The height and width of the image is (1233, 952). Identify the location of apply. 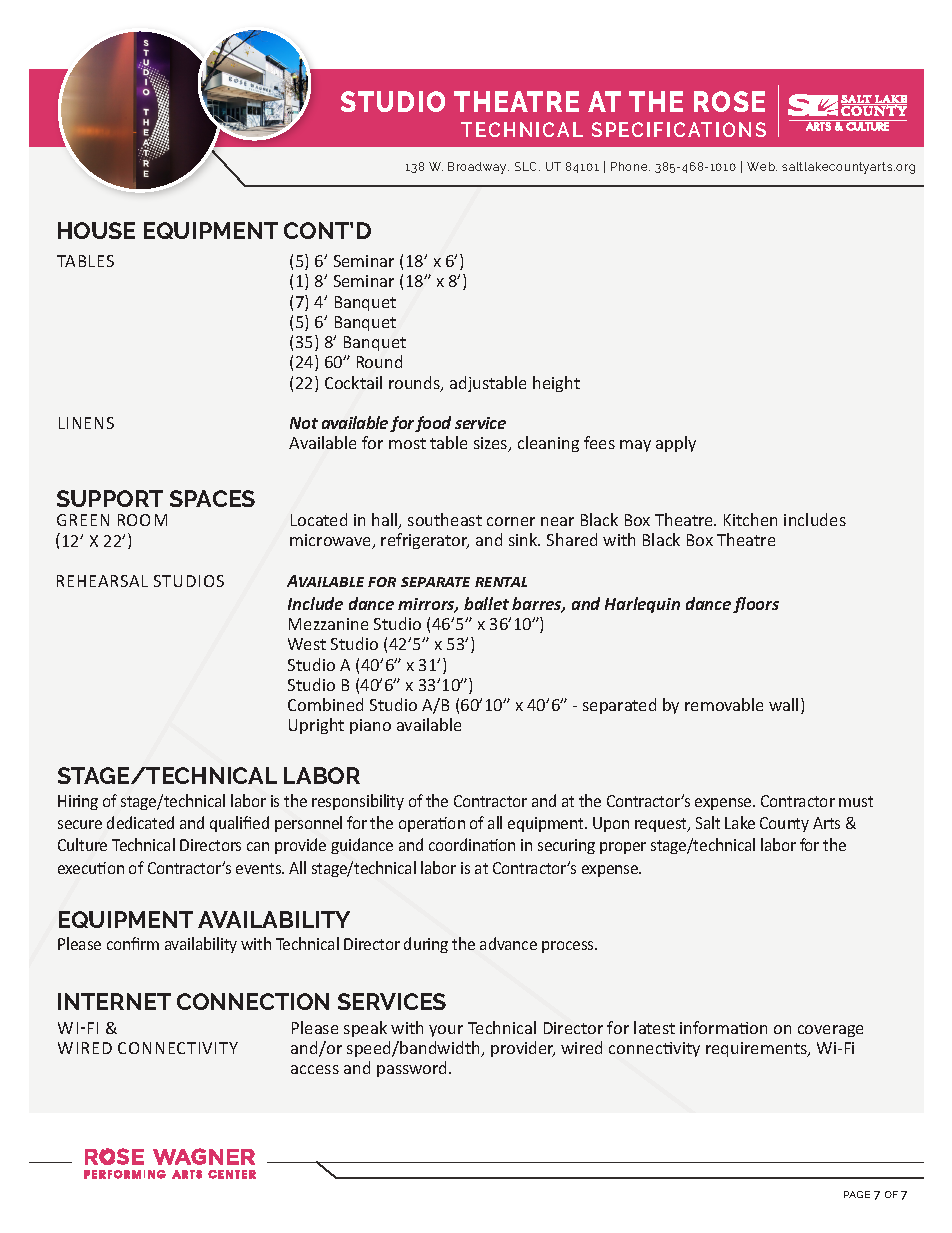
(676, 444).
